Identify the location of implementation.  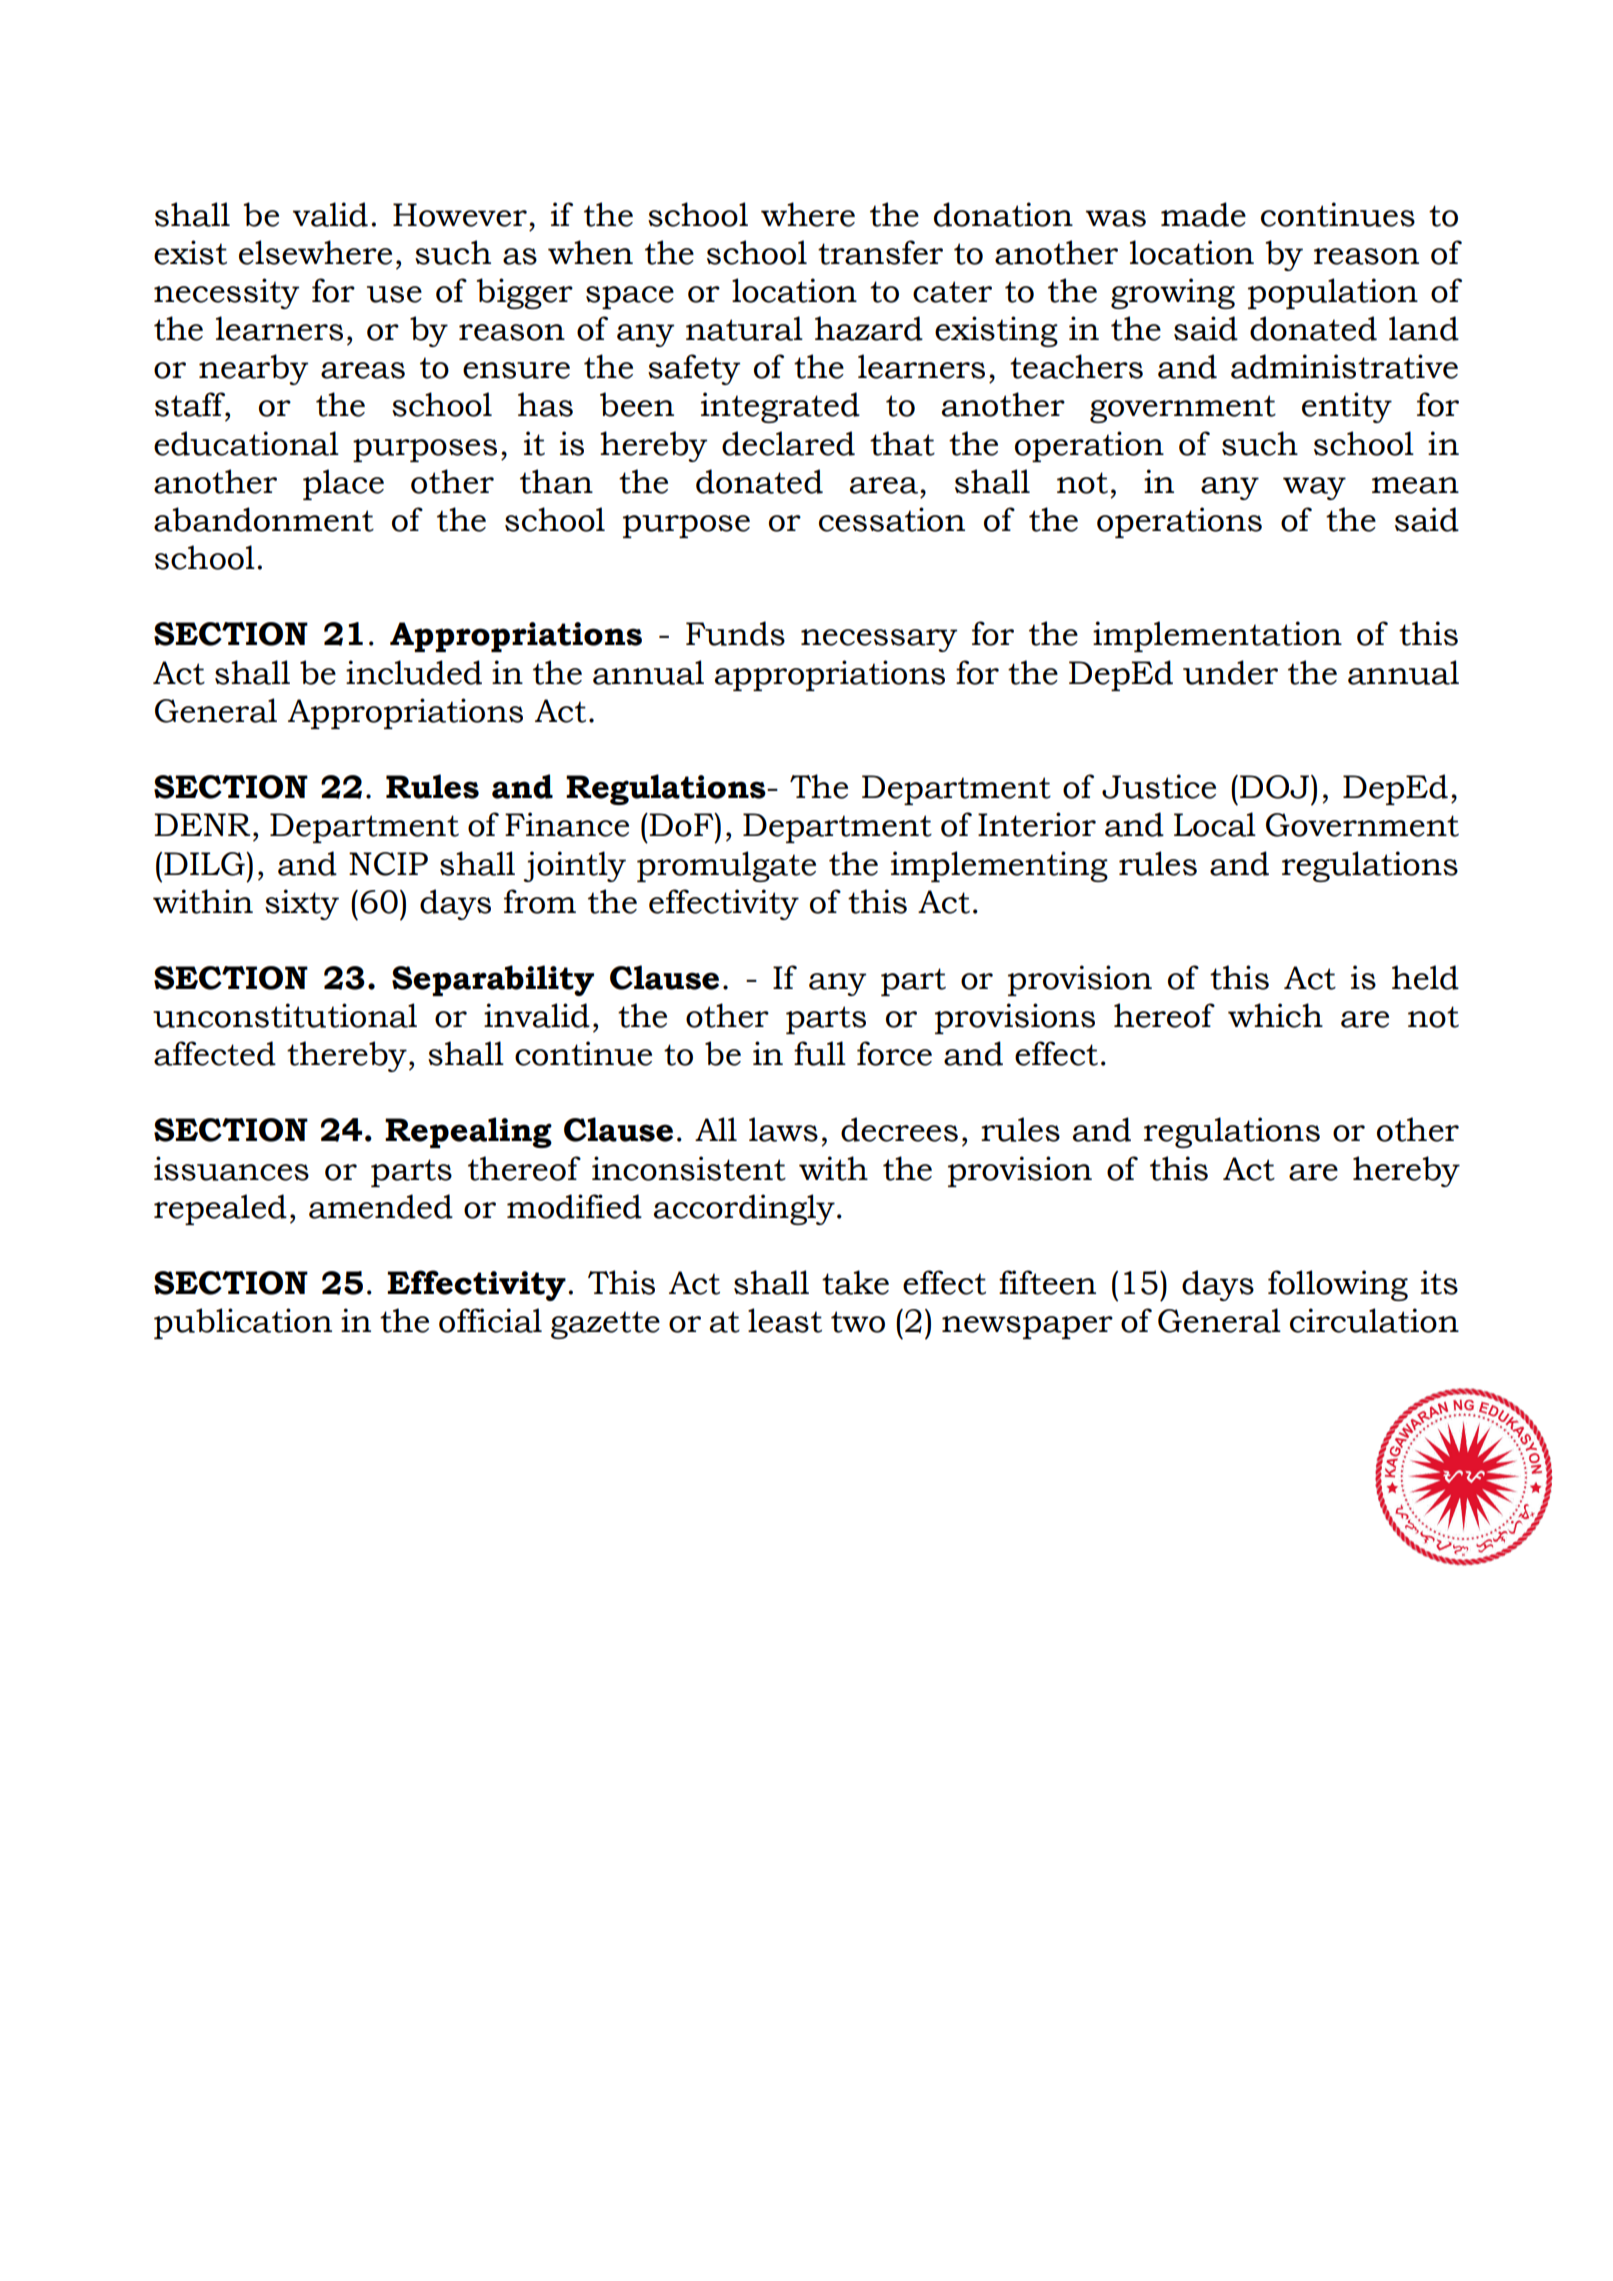
(1217, 636).
